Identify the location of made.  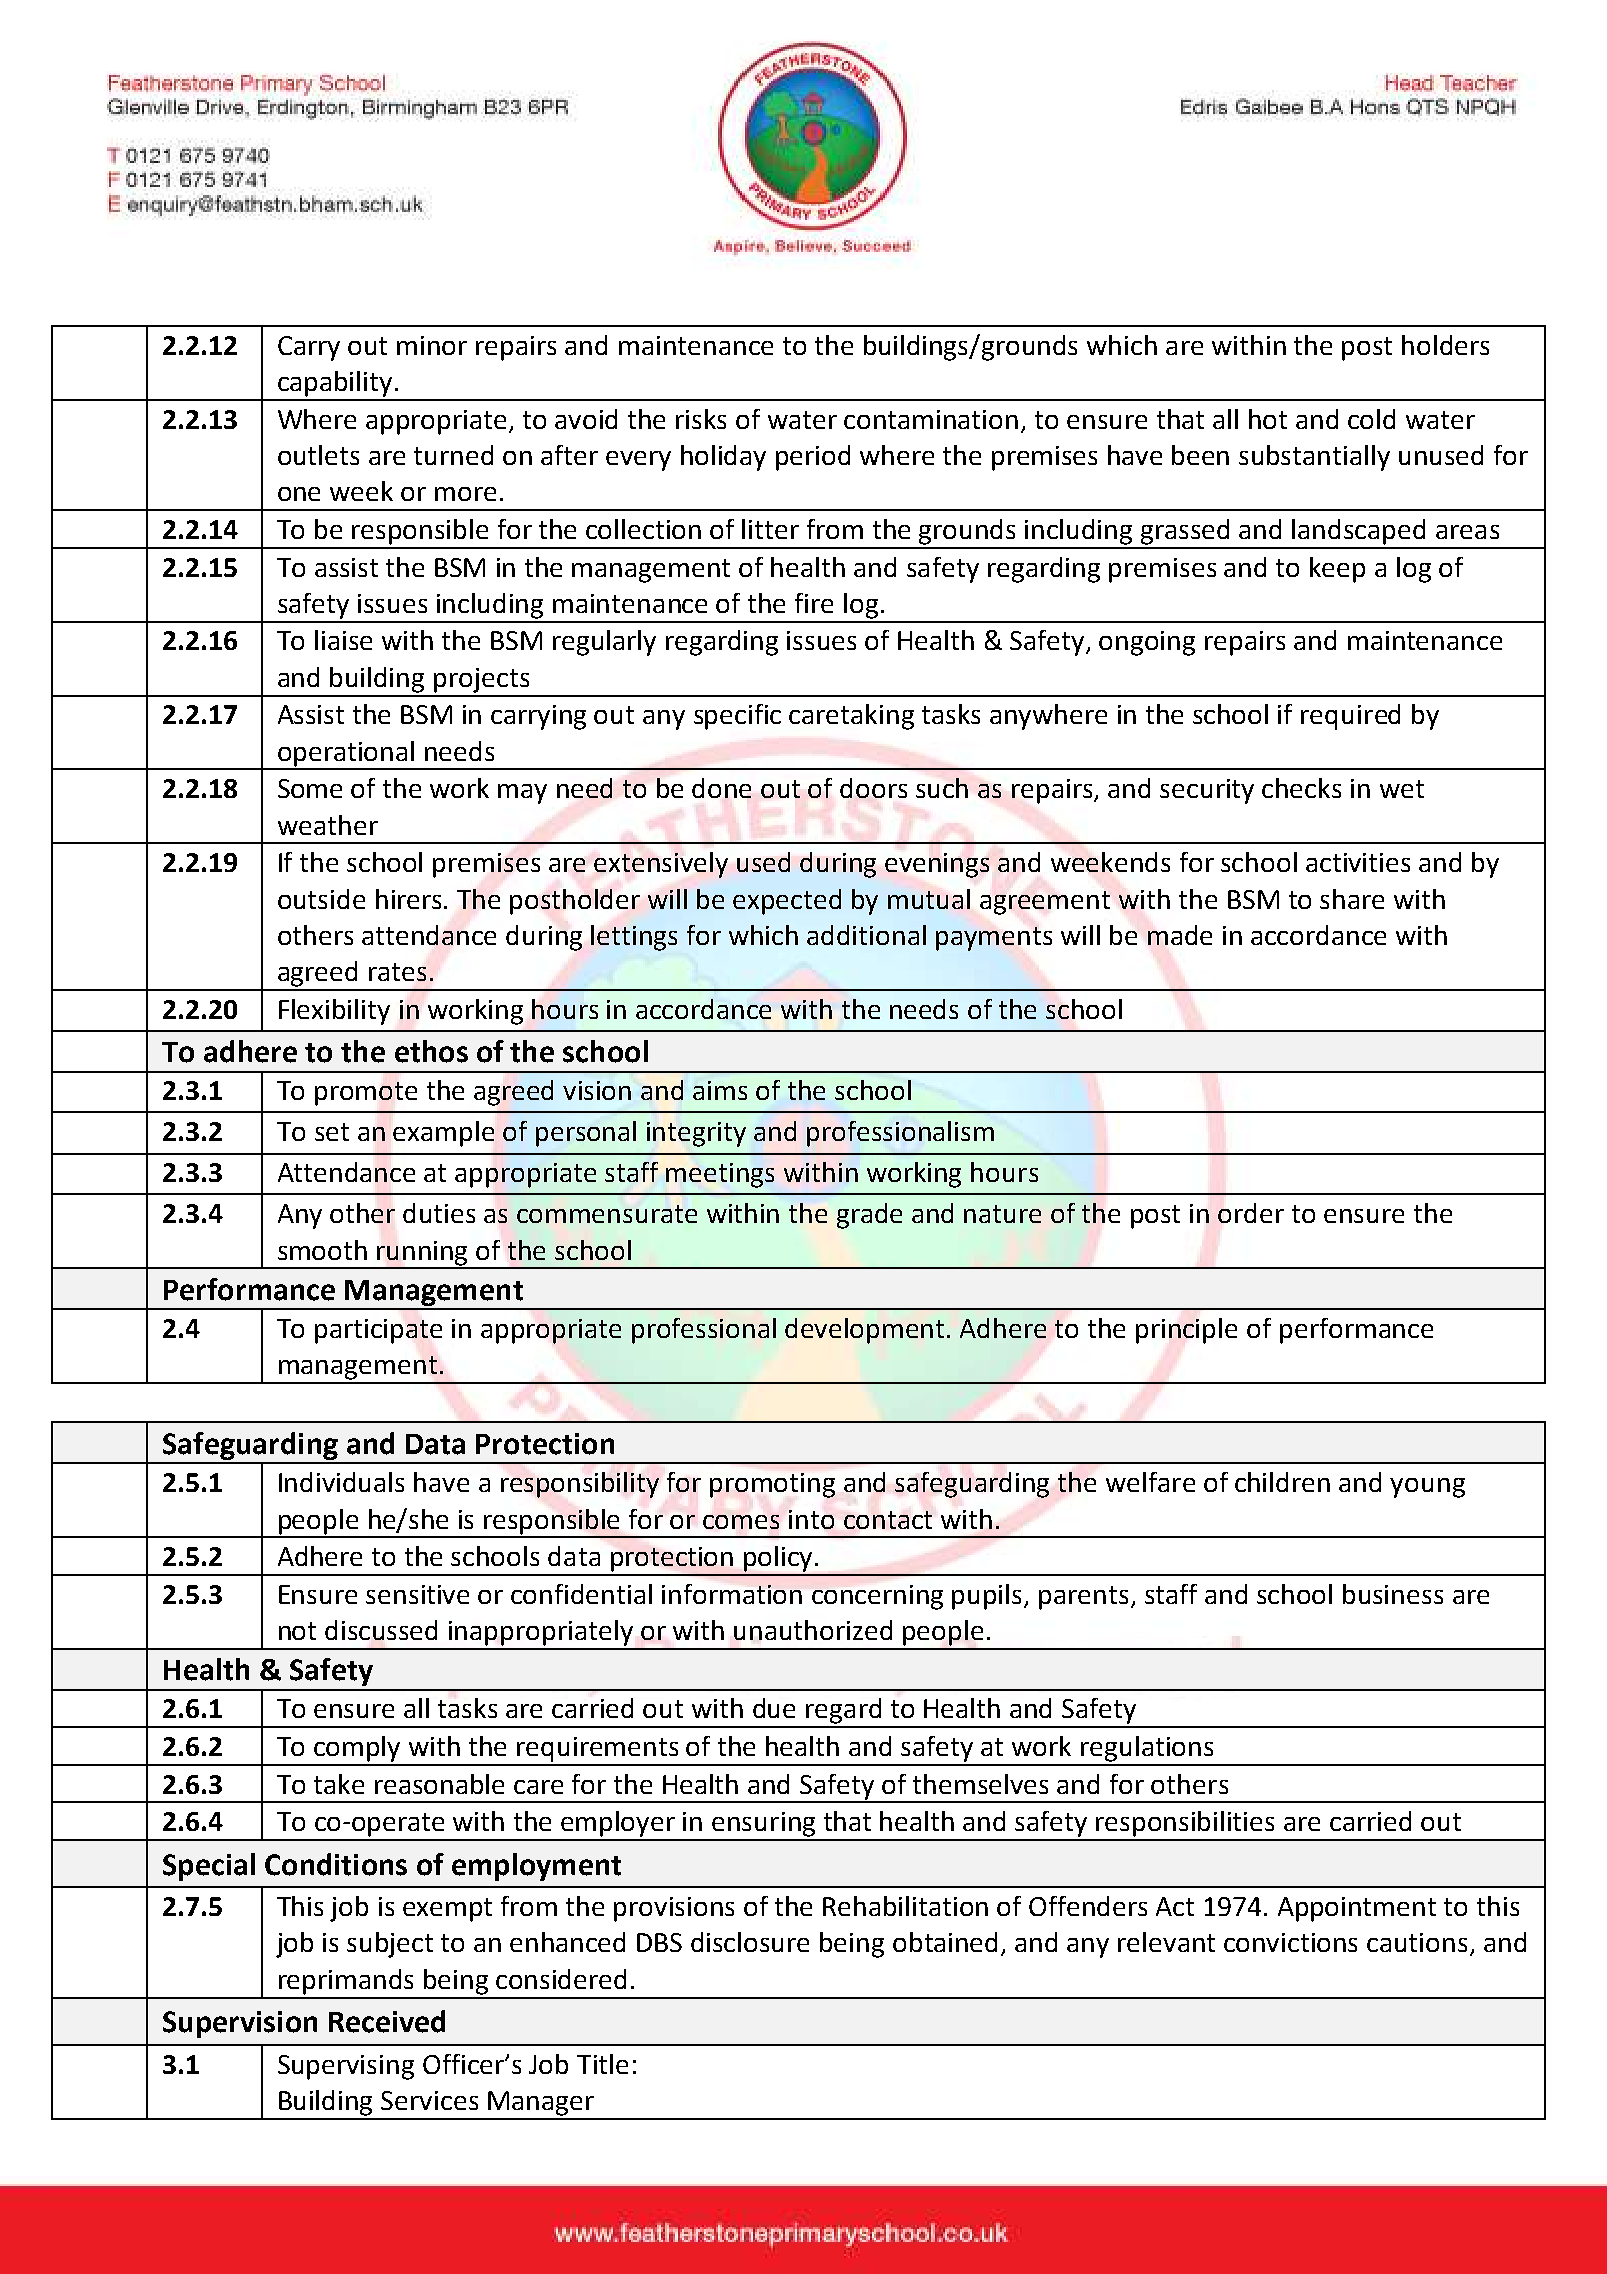
(1180, 935).
